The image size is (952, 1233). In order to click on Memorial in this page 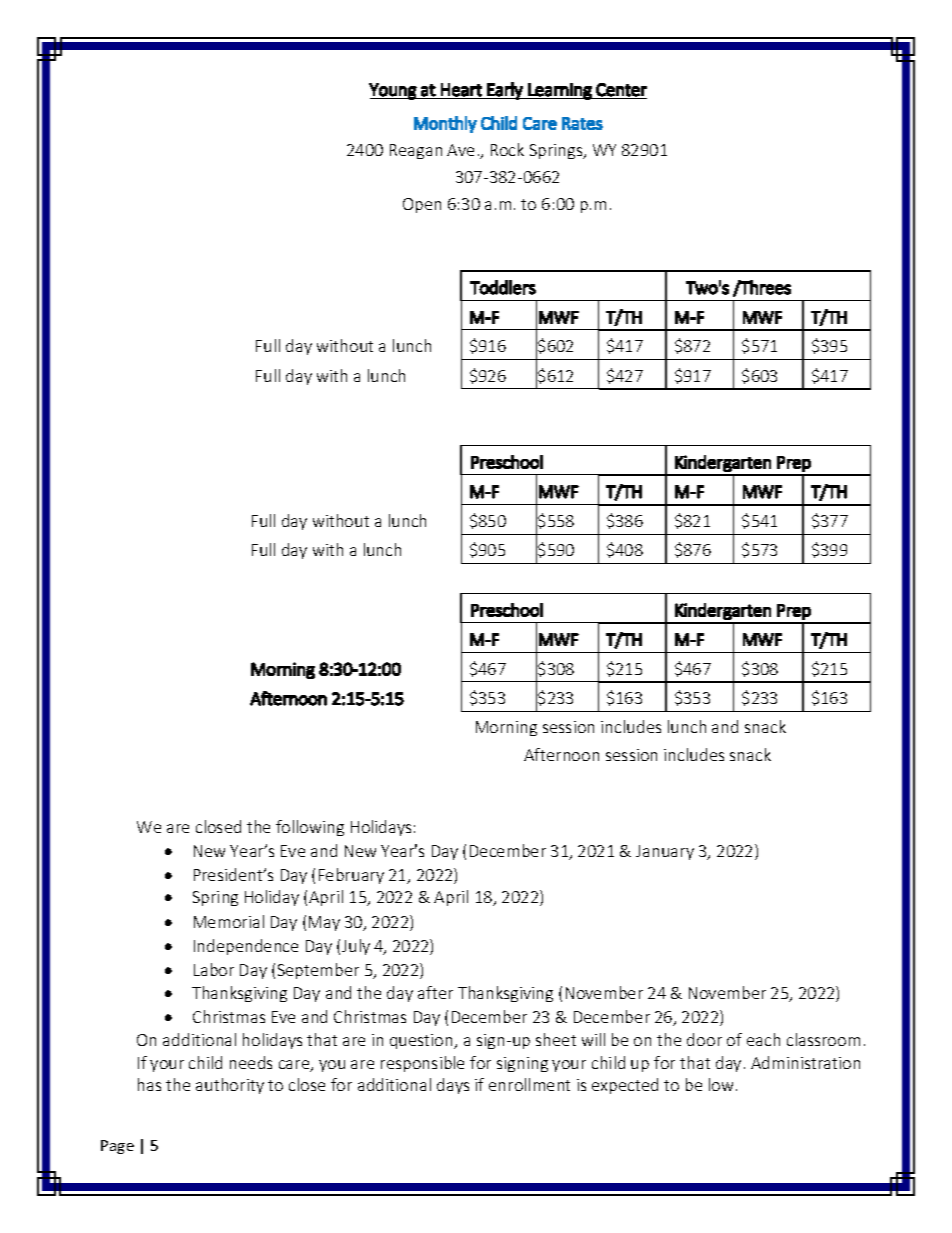, I will do `click(229, 921)`.
